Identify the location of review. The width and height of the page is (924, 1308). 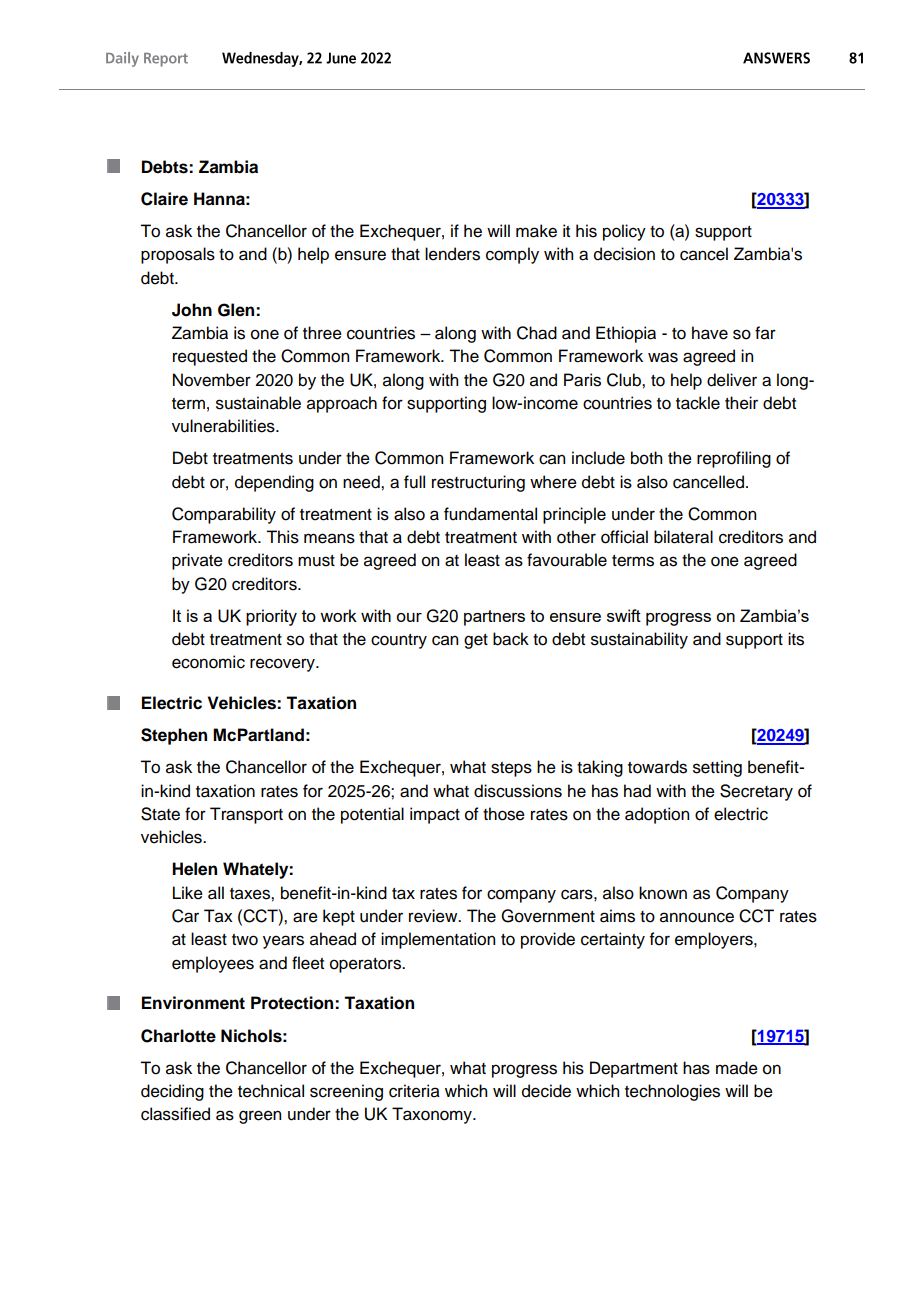
(434, 916).
